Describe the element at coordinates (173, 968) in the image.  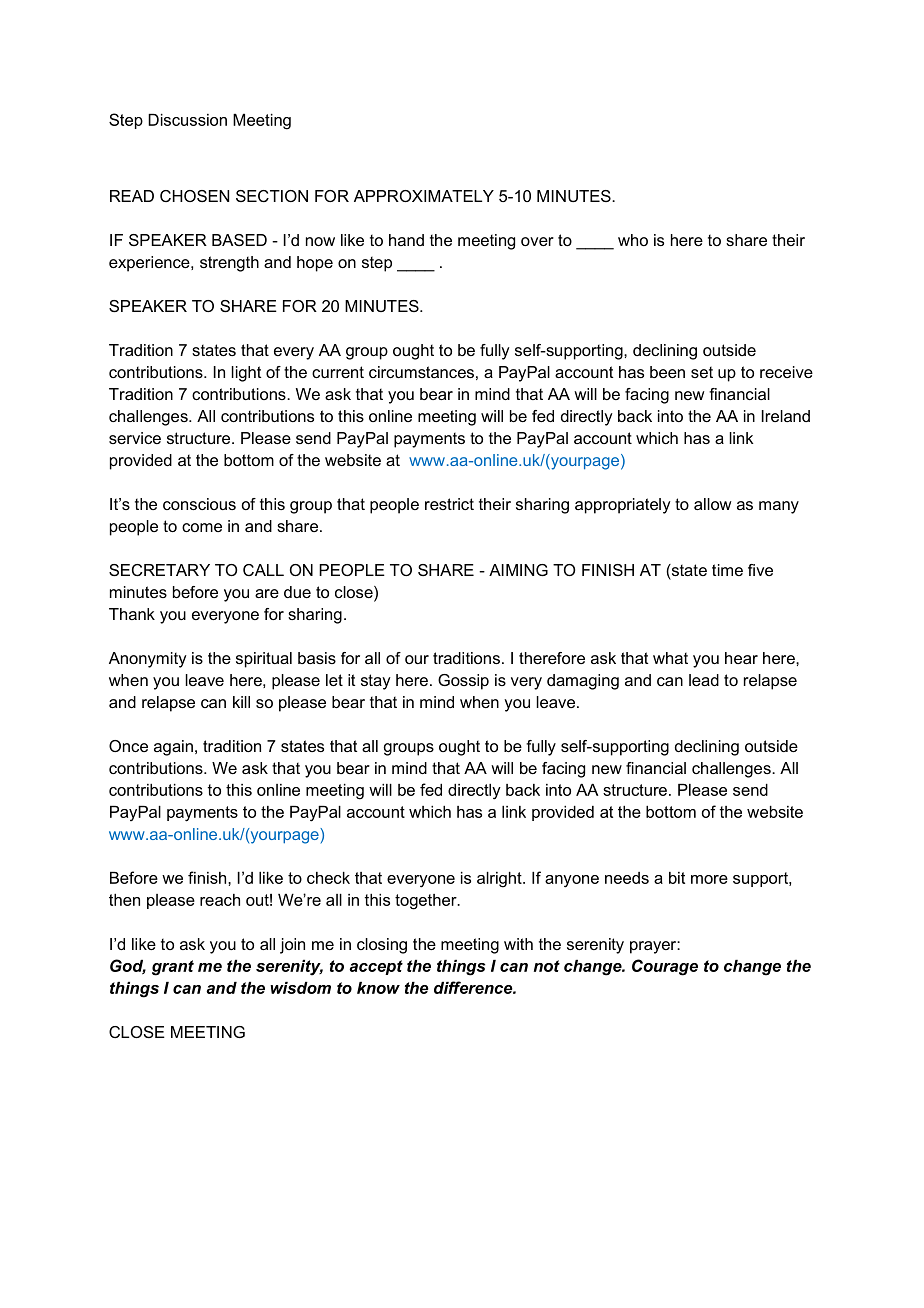
I see `grant` at that location.
